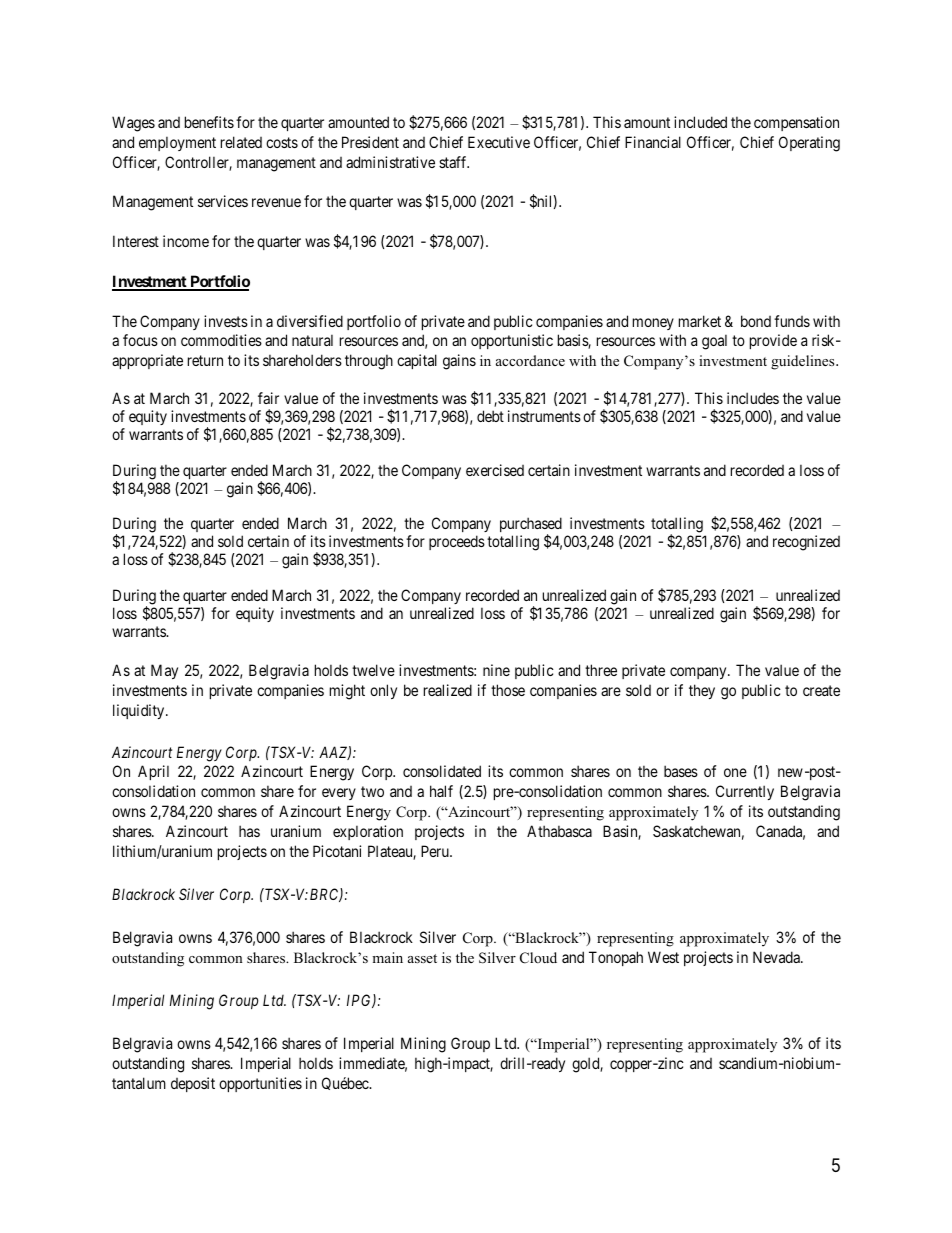  What do you see at coordinates (777, 957) in the screenshot?
I see `Nevada` at bounding box center [777, 957].
